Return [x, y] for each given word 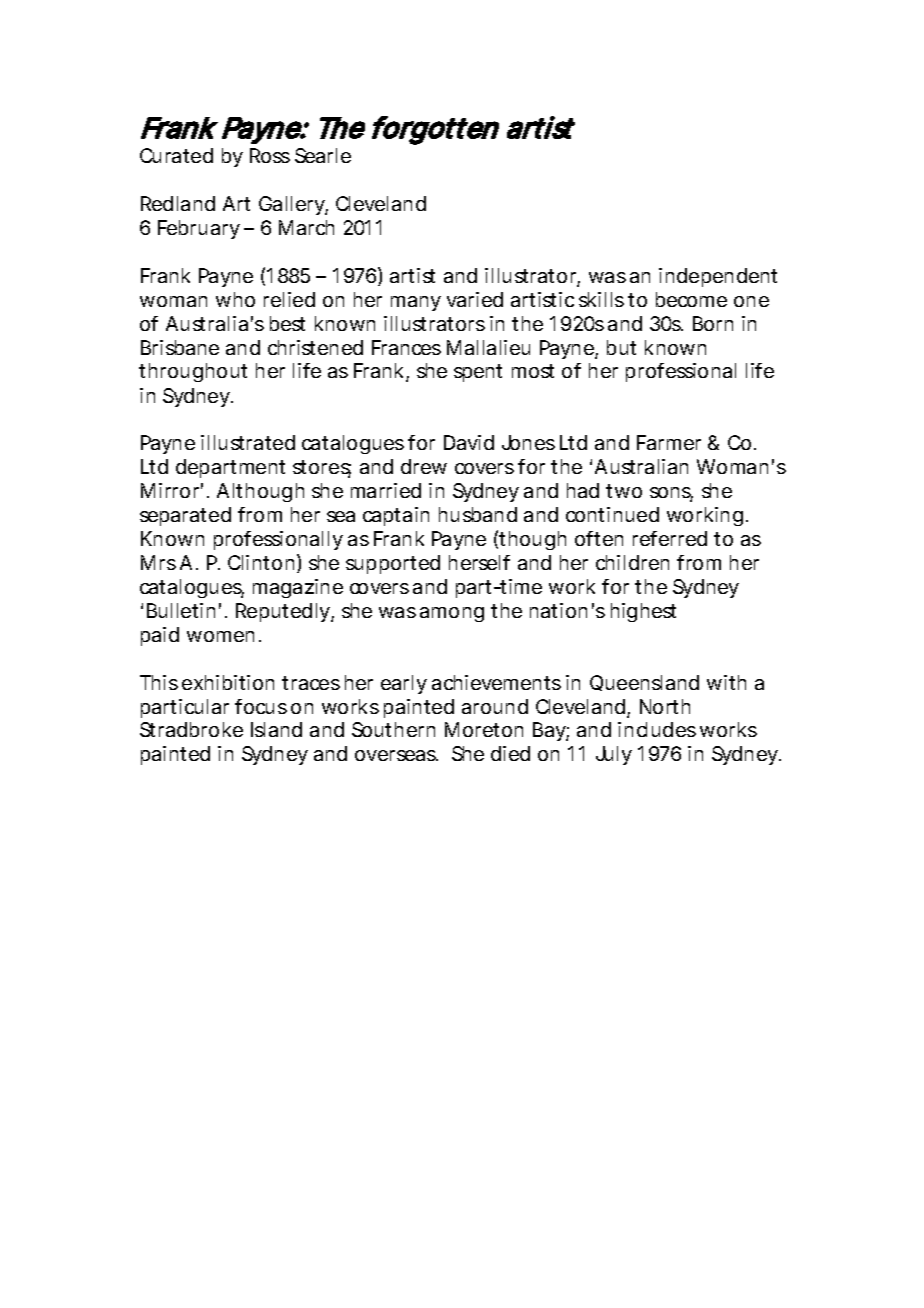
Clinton [261, 562]
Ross [270, 155]
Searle [323, 155]
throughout [193, 372]
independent [718, 277]
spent [478, 373]
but [621, 347]
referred [670, 538]
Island [276, 729]
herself [479, 562]
